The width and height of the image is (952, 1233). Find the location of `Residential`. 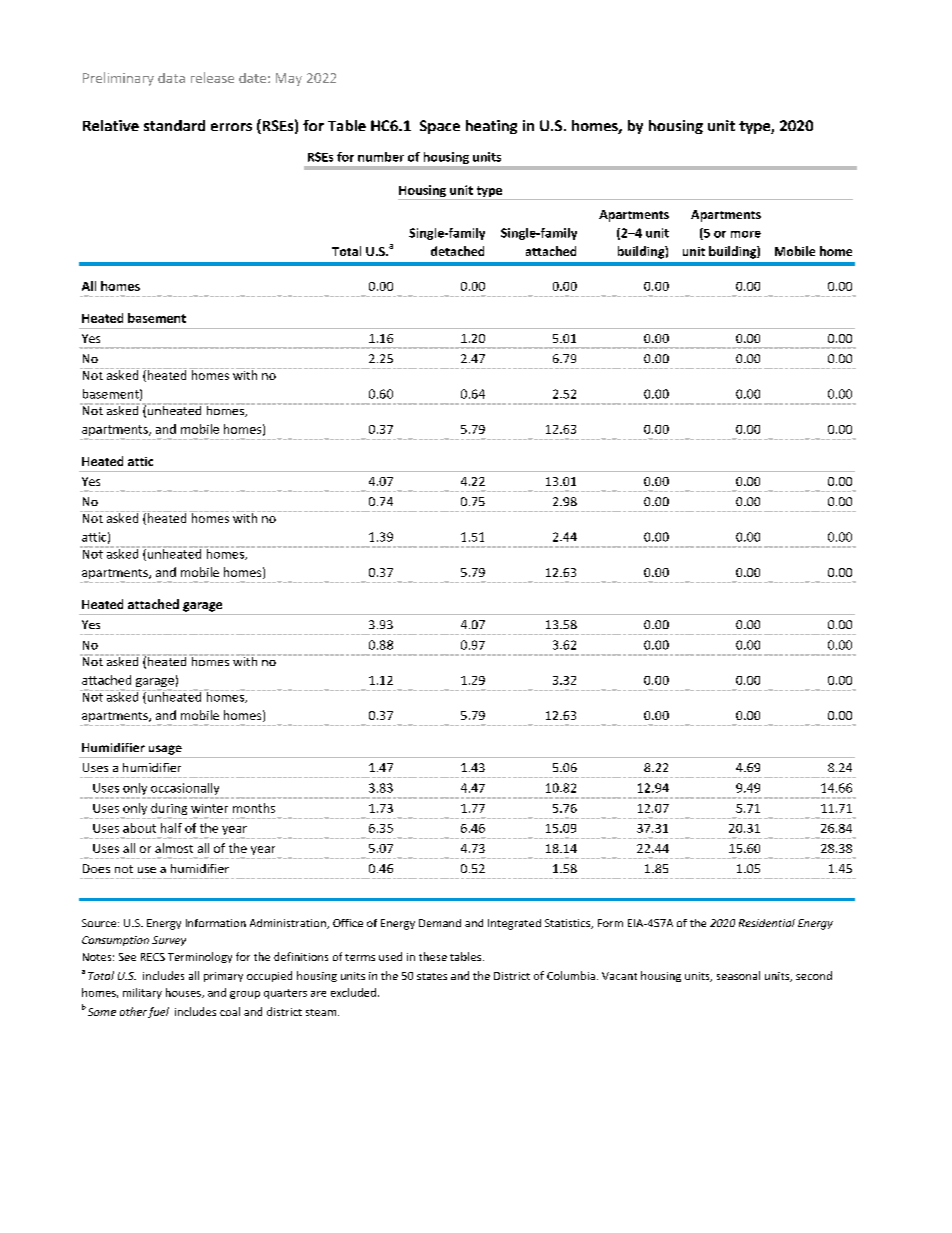

Residential is located at coordinates (767, 923).
